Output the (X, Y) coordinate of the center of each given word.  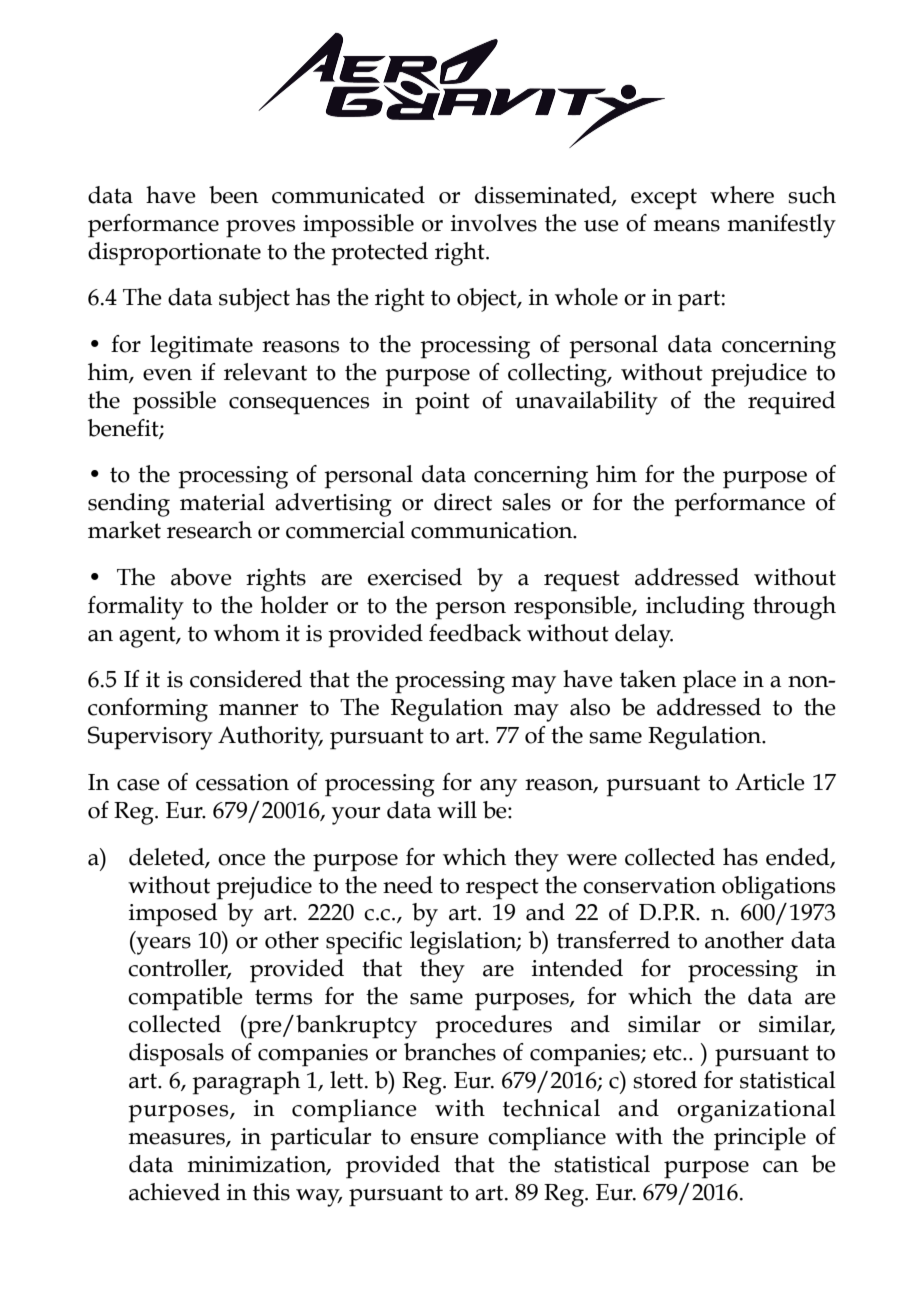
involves (494, 223)
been (234, 195)
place (709, 682)
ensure (445, 1139)
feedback (475, 633)
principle (760, 1139)
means (686, 226)
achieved (174, 1192)
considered (246, 679)
